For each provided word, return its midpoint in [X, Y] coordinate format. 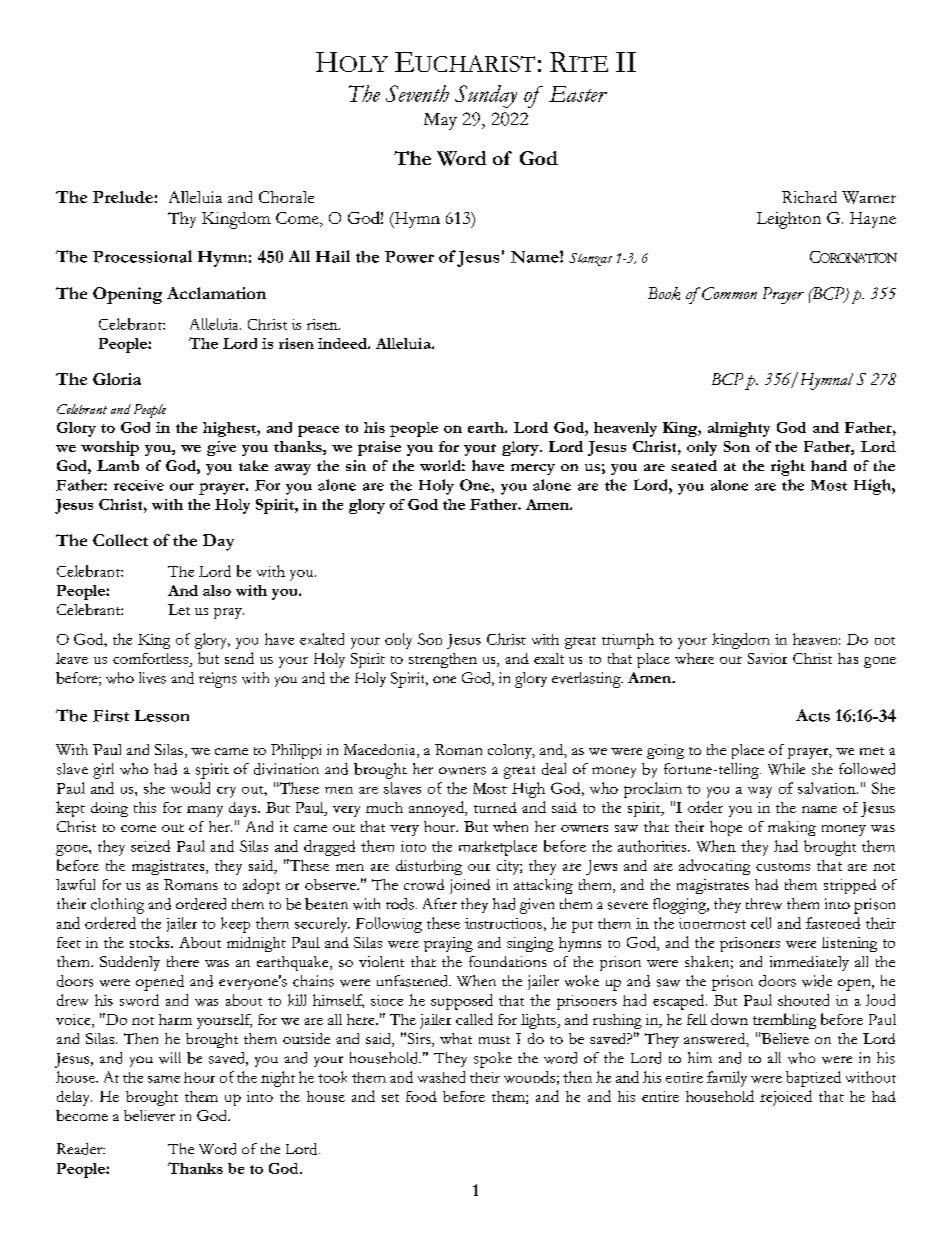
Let [179, 609]
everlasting [587, 680]
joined [470, 886]
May [440, 121]
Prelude [123, 197]
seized [150, 846]
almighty [739, 429]
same [164, 1079]
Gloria [117, 379]
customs [783, 867]
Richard [809, 197]
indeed [343, 343]
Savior [767, 658]
